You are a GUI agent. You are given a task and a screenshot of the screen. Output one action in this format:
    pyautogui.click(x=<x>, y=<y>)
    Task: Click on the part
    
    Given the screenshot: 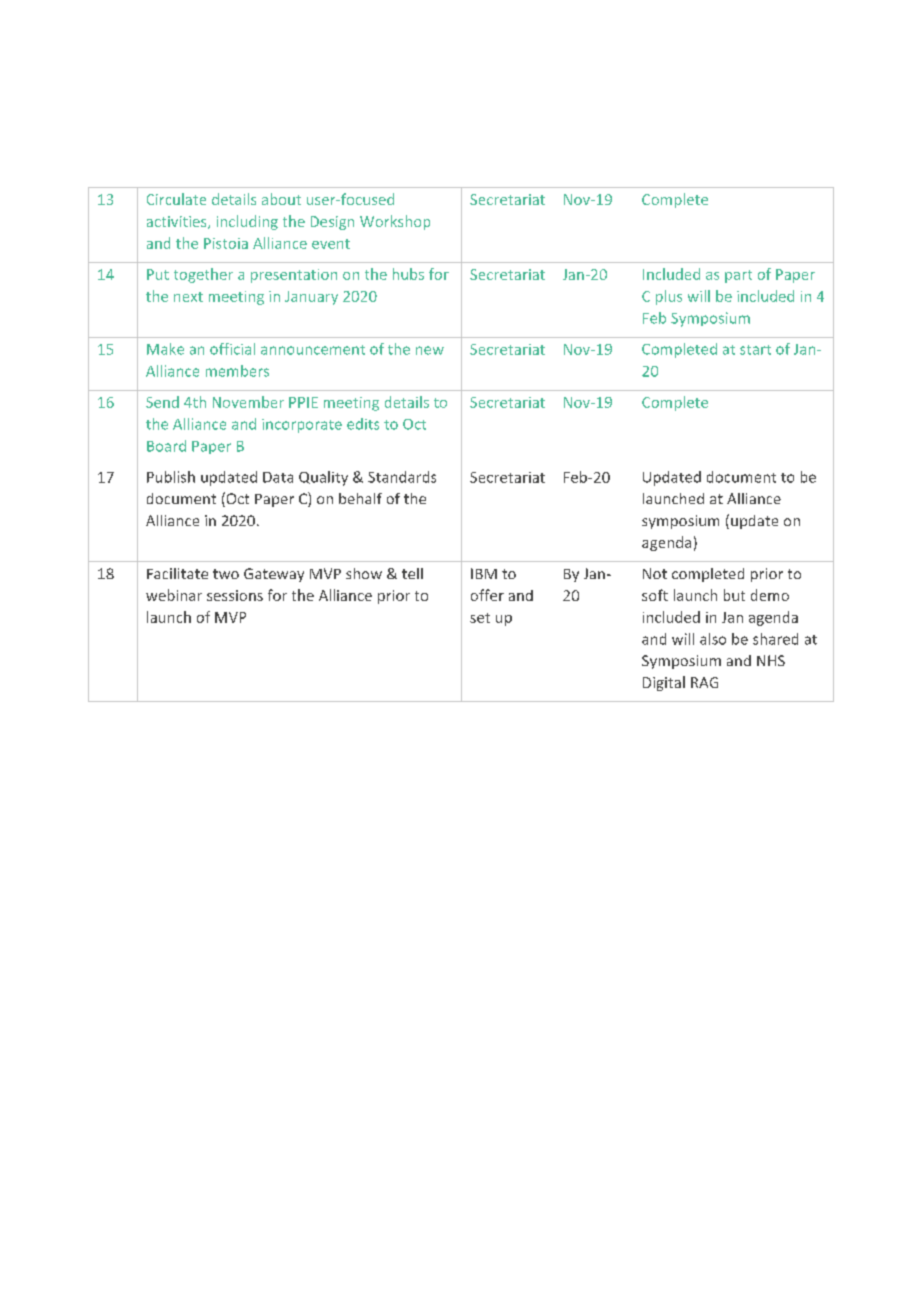 What is the action you would take?
    pyautogui.click(x=738, y=276)
